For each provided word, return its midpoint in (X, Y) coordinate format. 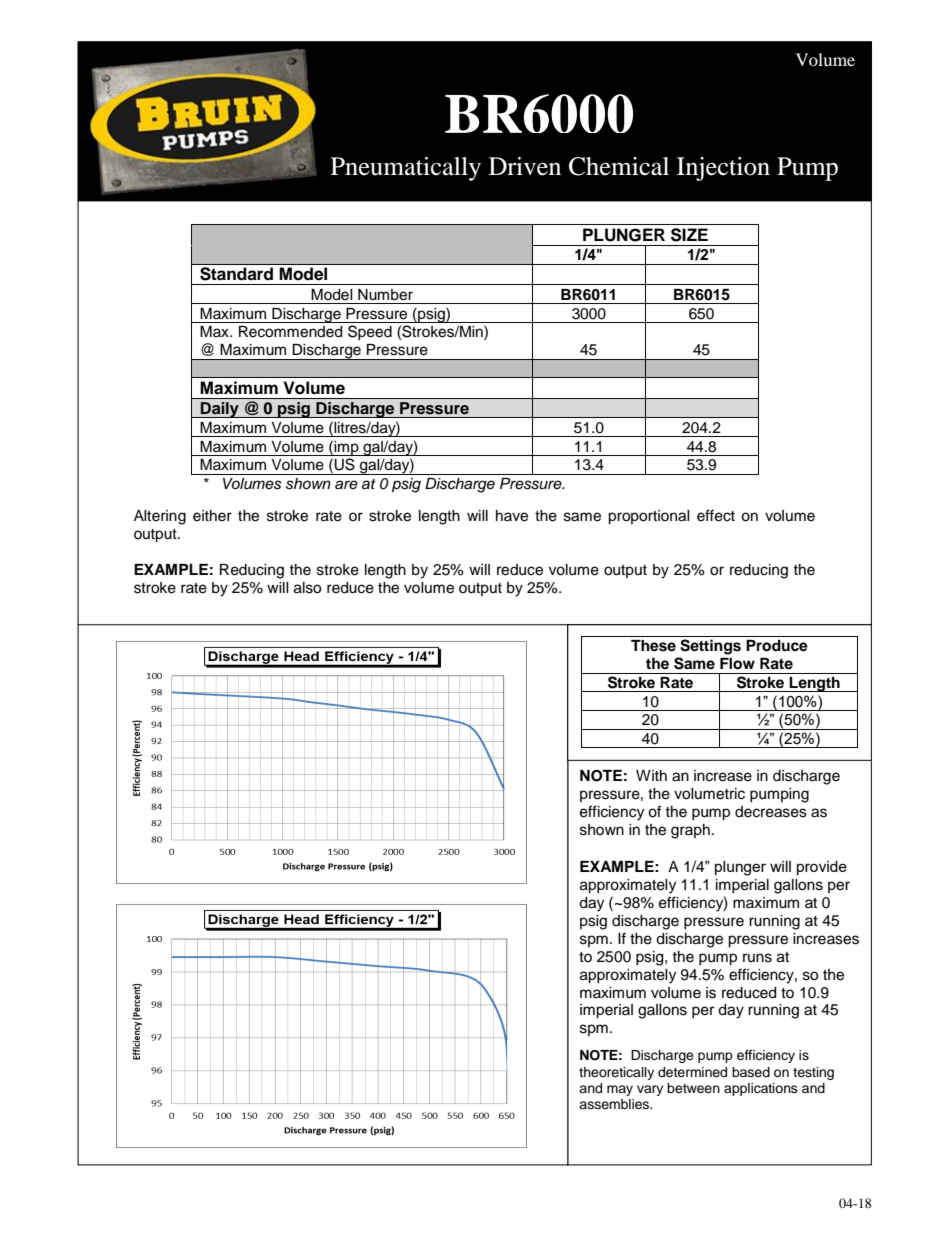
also (307, 588)
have (512, 516)
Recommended (290, 332)
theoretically (616, 1073)
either (212, 516)
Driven (525, 166)
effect (716, 515)
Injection (723, 169)
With (651, 775)
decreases (771, 812)
